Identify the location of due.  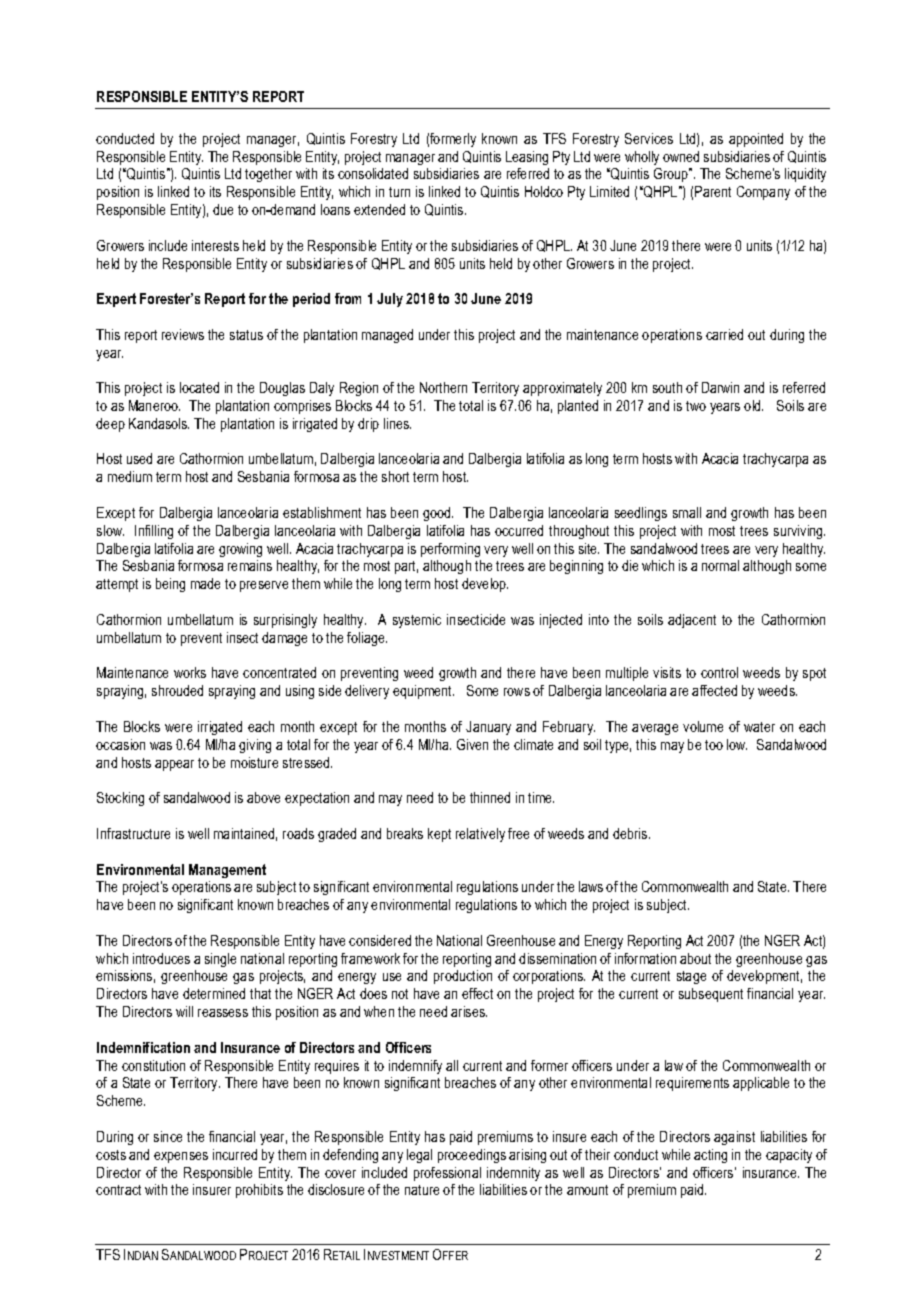
(223, 209).
